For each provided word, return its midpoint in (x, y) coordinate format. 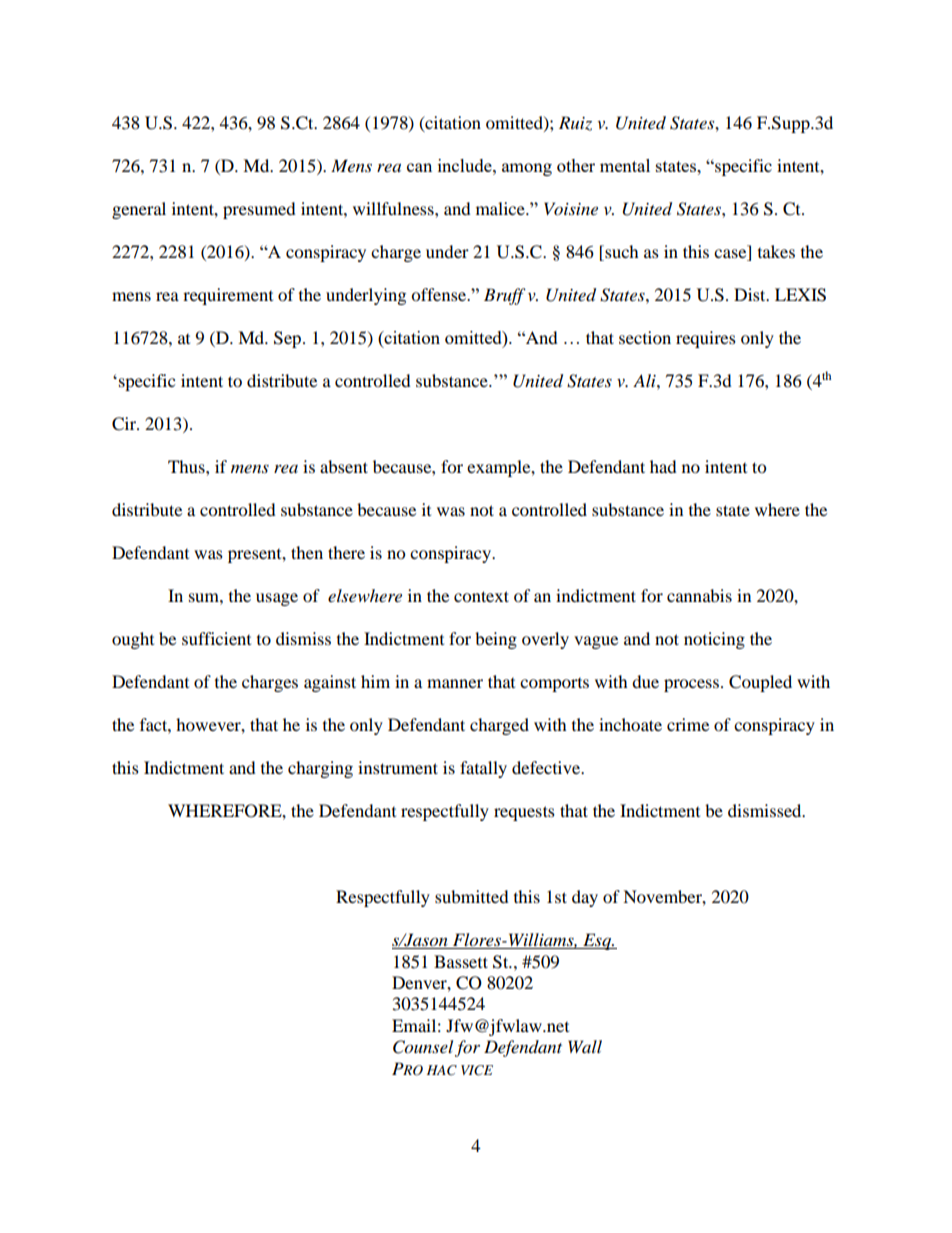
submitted (472, 896)
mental (625, 165)
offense (440, 294)
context (481, 596)
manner (455, 683)
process (691, 685)
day (585, 898)
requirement (228, 296)
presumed (259, 210)
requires (706, 339)
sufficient (216, 638)
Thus (187, 466)
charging (320, 769)
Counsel (423, 1047)
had (663, 466)
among (527, 169)
